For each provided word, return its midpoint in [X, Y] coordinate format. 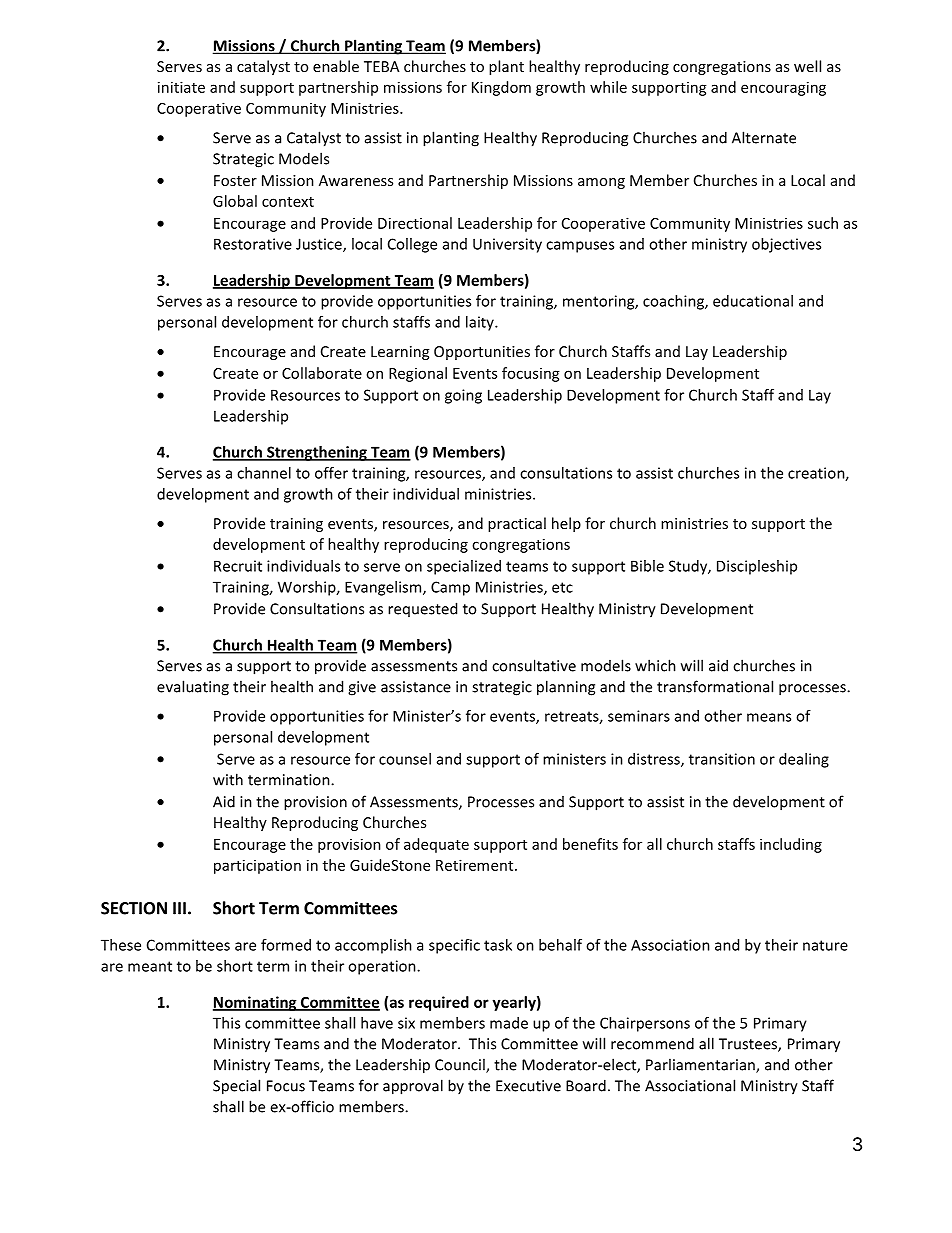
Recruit [238, 566]
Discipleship [757, 567]
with [228, 779]
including [791, 845]
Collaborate [322, 373]
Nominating [256, 1003]
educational [753, 301]
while [608, 87]
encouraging [783, 88]
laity [481, 323]
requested [422, 609]
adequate [436, 845]
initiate [181, 87]
